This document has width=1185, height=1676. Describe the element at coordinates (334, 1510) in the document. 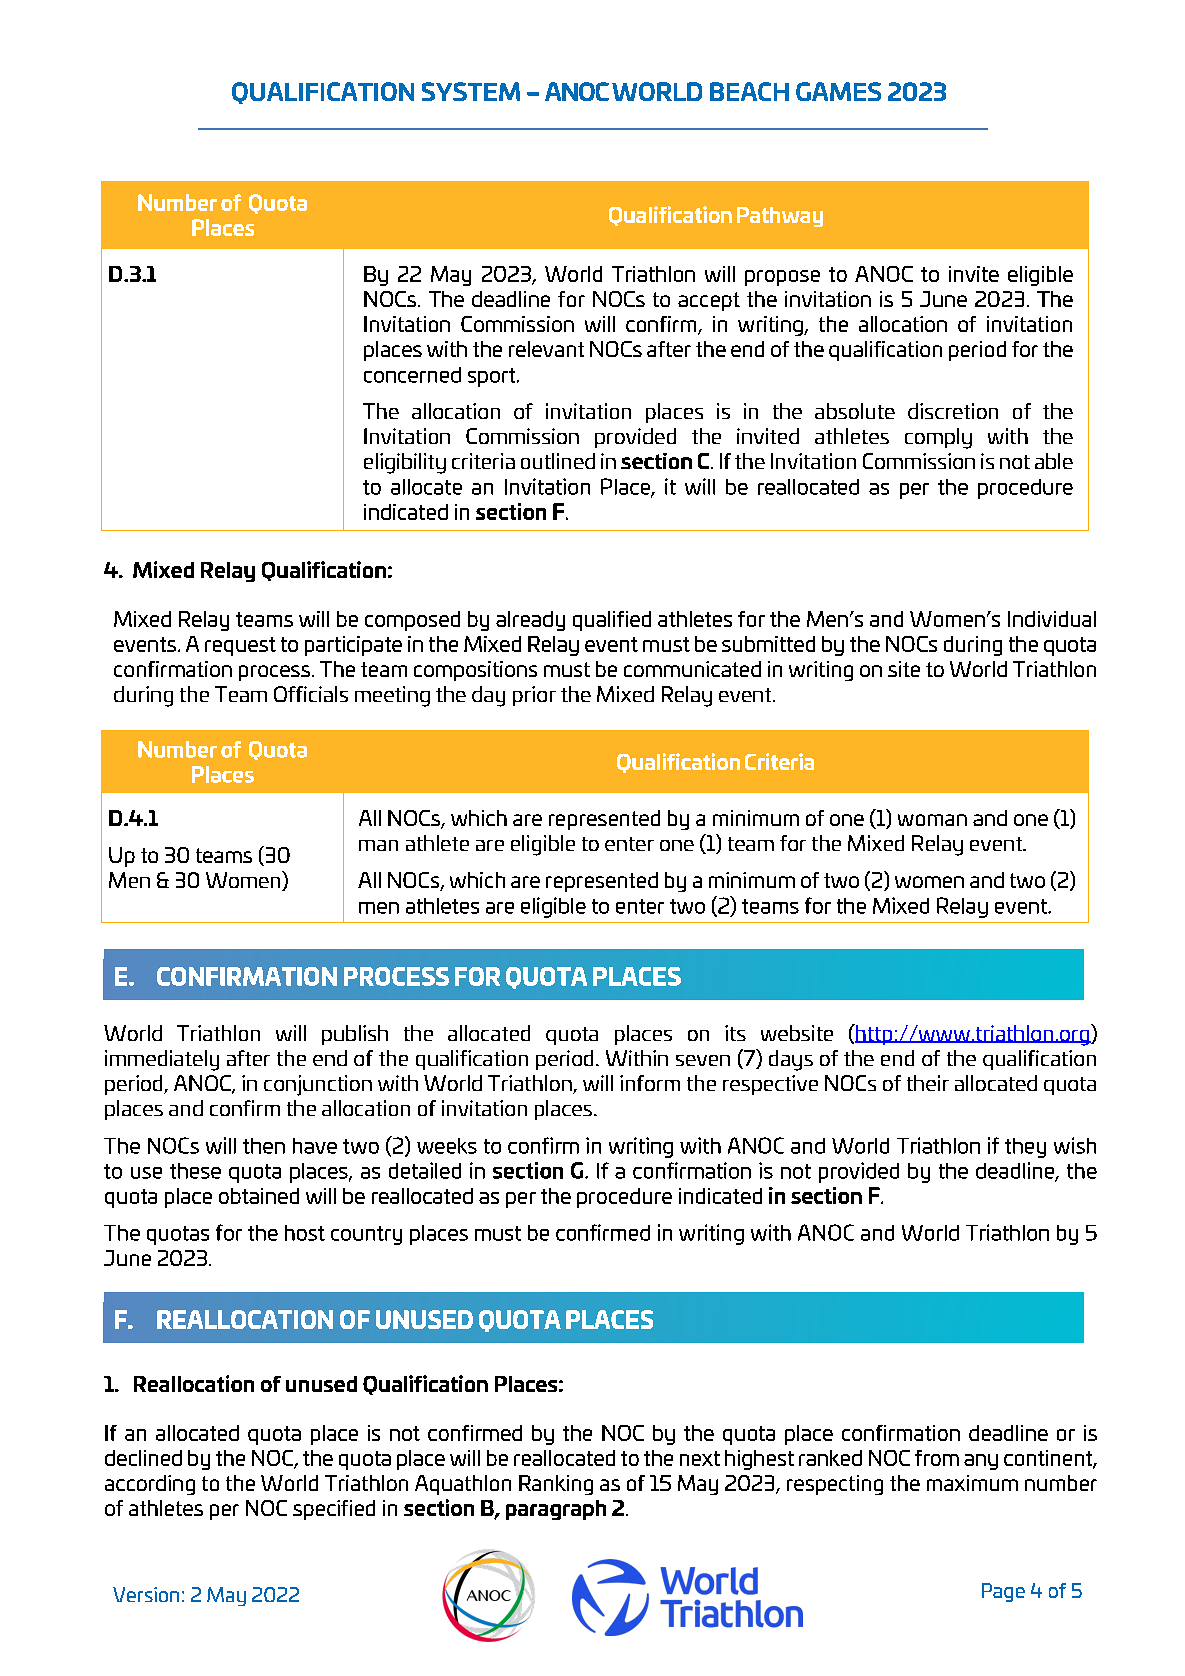

I see `specified` at that location.
